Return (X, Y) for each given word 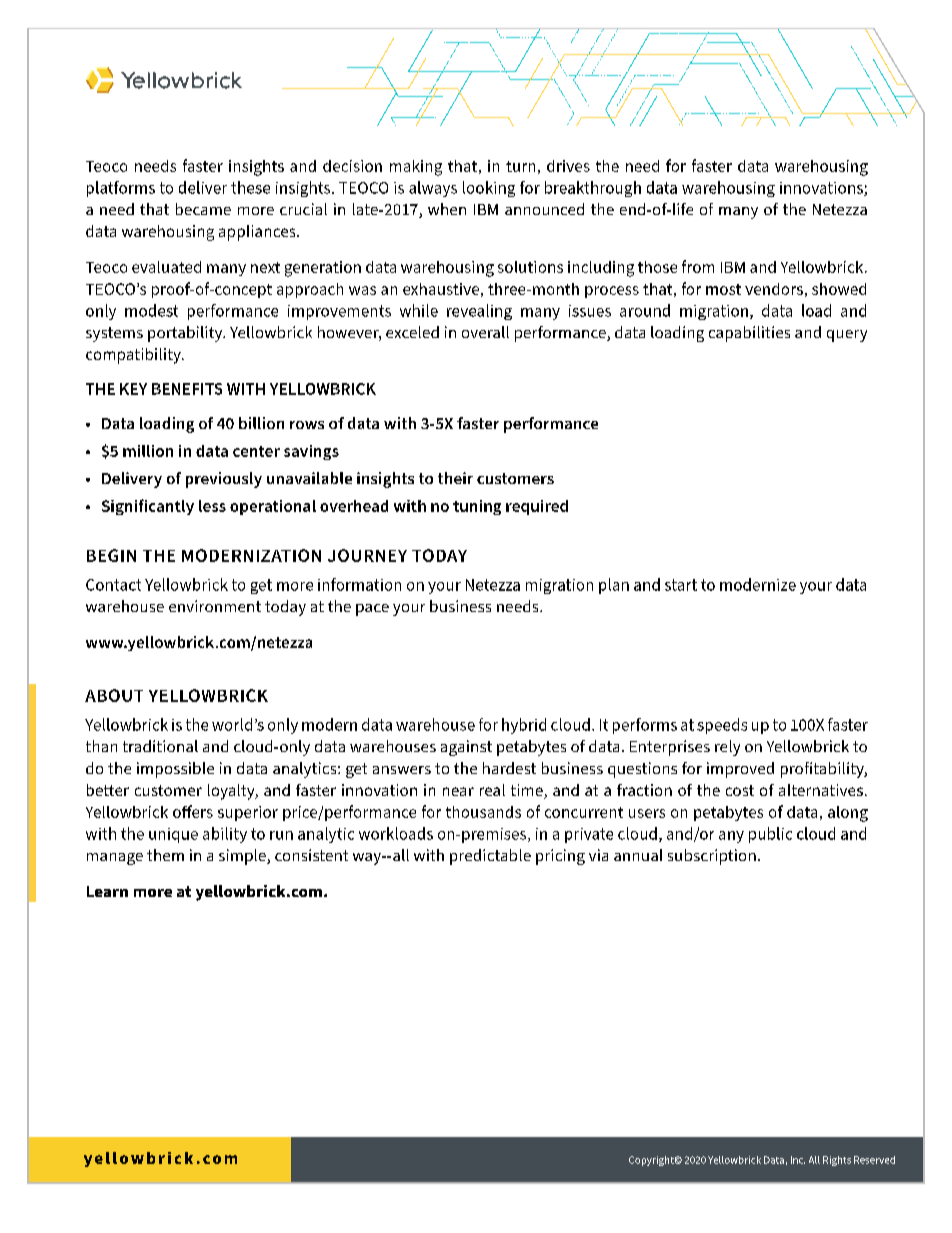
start (681, 585)
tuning (477, 507)
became (203, 209)
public (770, 835)
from (698, 266)
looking (489, 189)
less (212, 506)
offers (193, 811)
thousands (483, 812)
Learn (107, 891)
